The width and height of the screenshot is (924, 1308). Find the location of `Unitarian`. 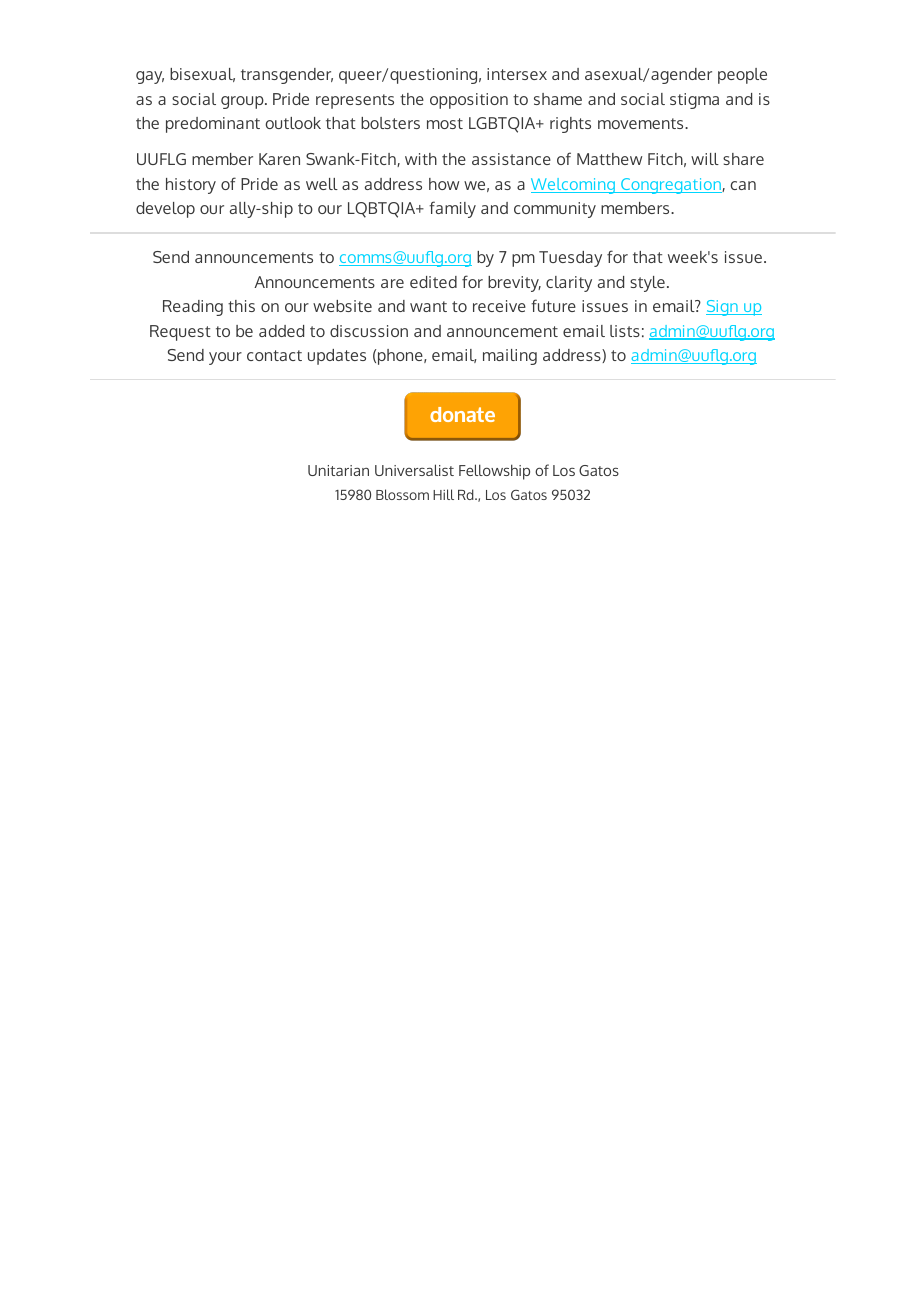

Unitarian is located at coordinates (338, 470).
